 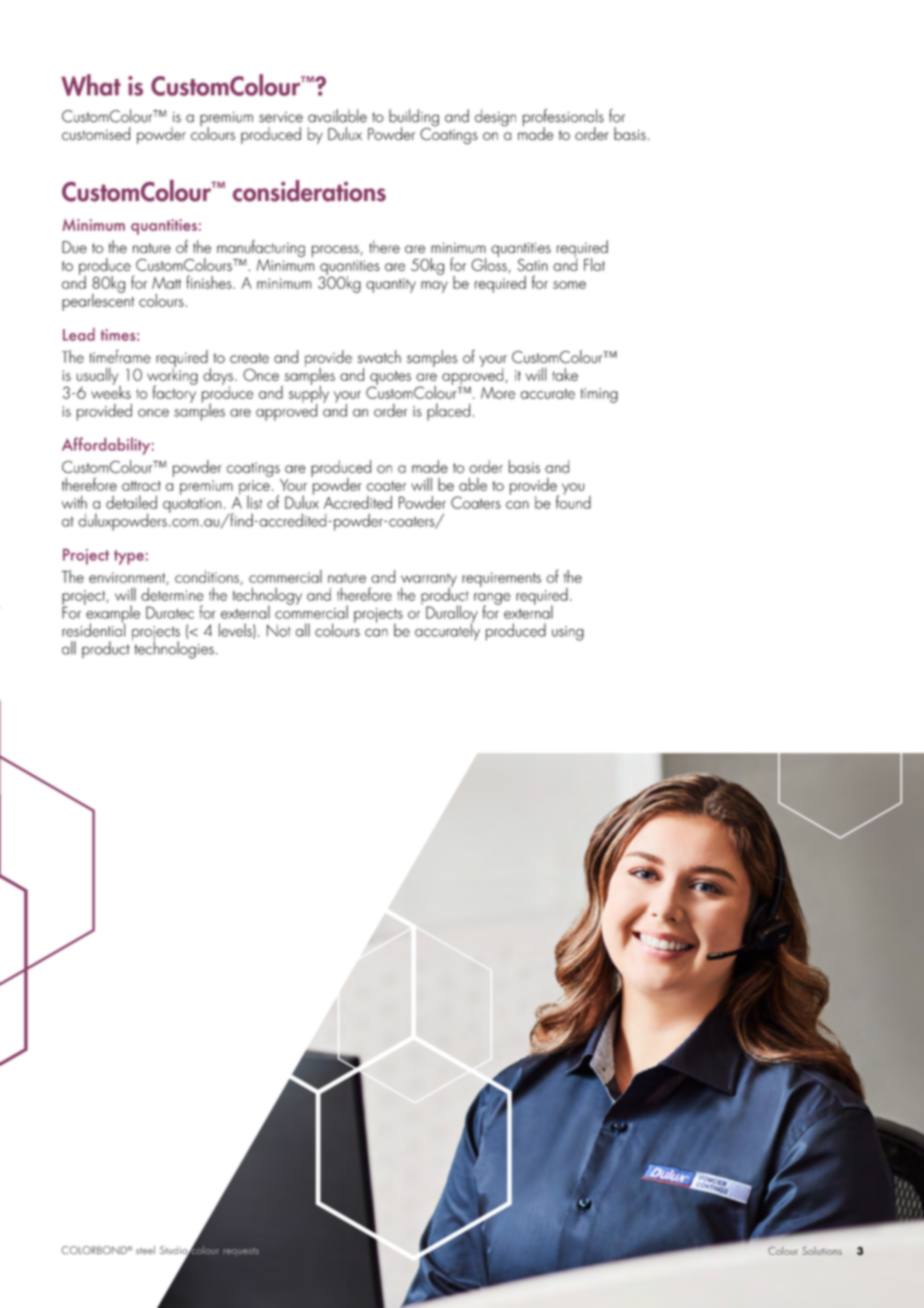 What do you see at coordinates (563, 119) in the image?
I see `professionals` at bounding box center [563, 119].
